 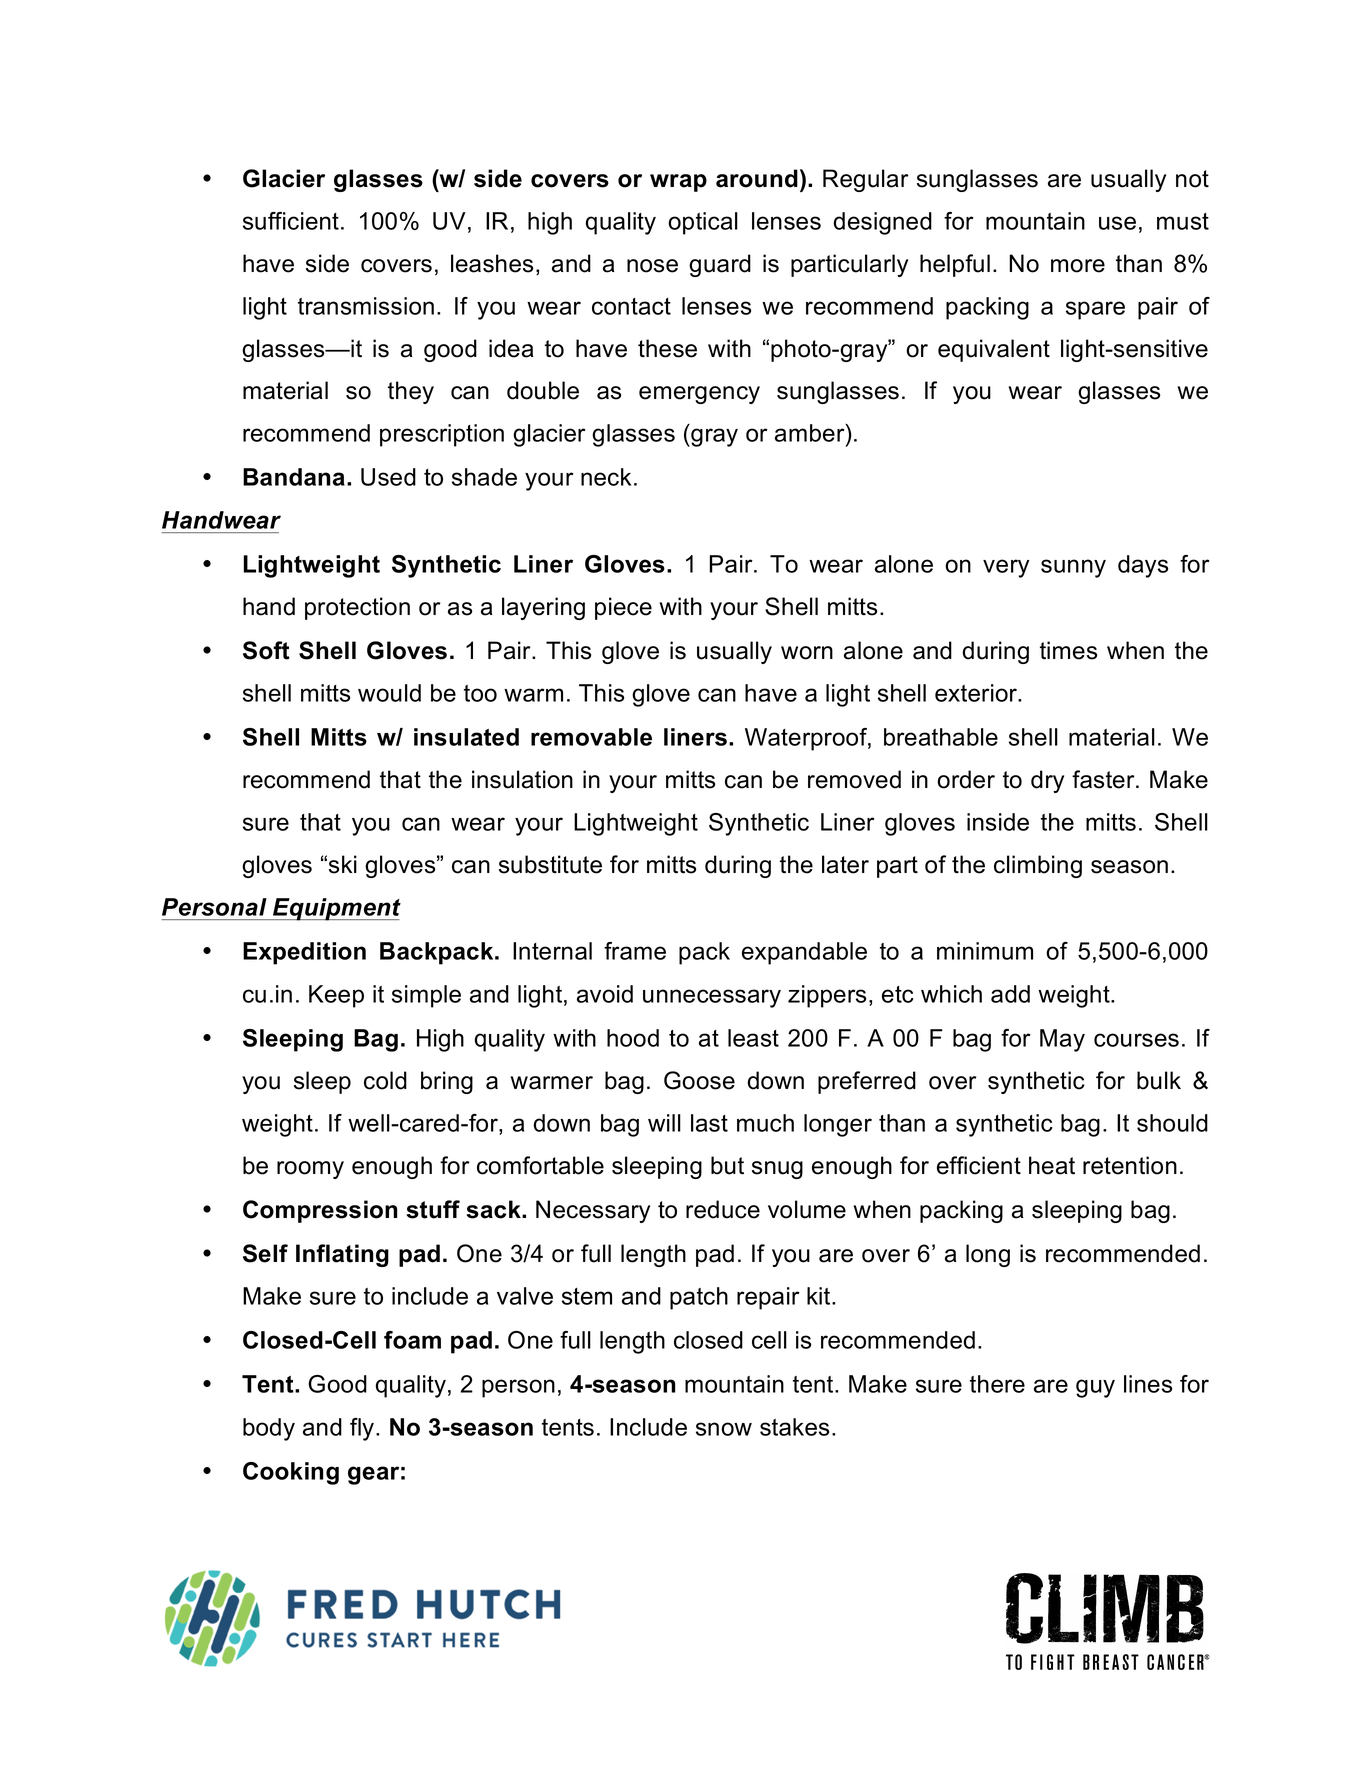 I want to click on sufficient, so click(x=291, y=221).
